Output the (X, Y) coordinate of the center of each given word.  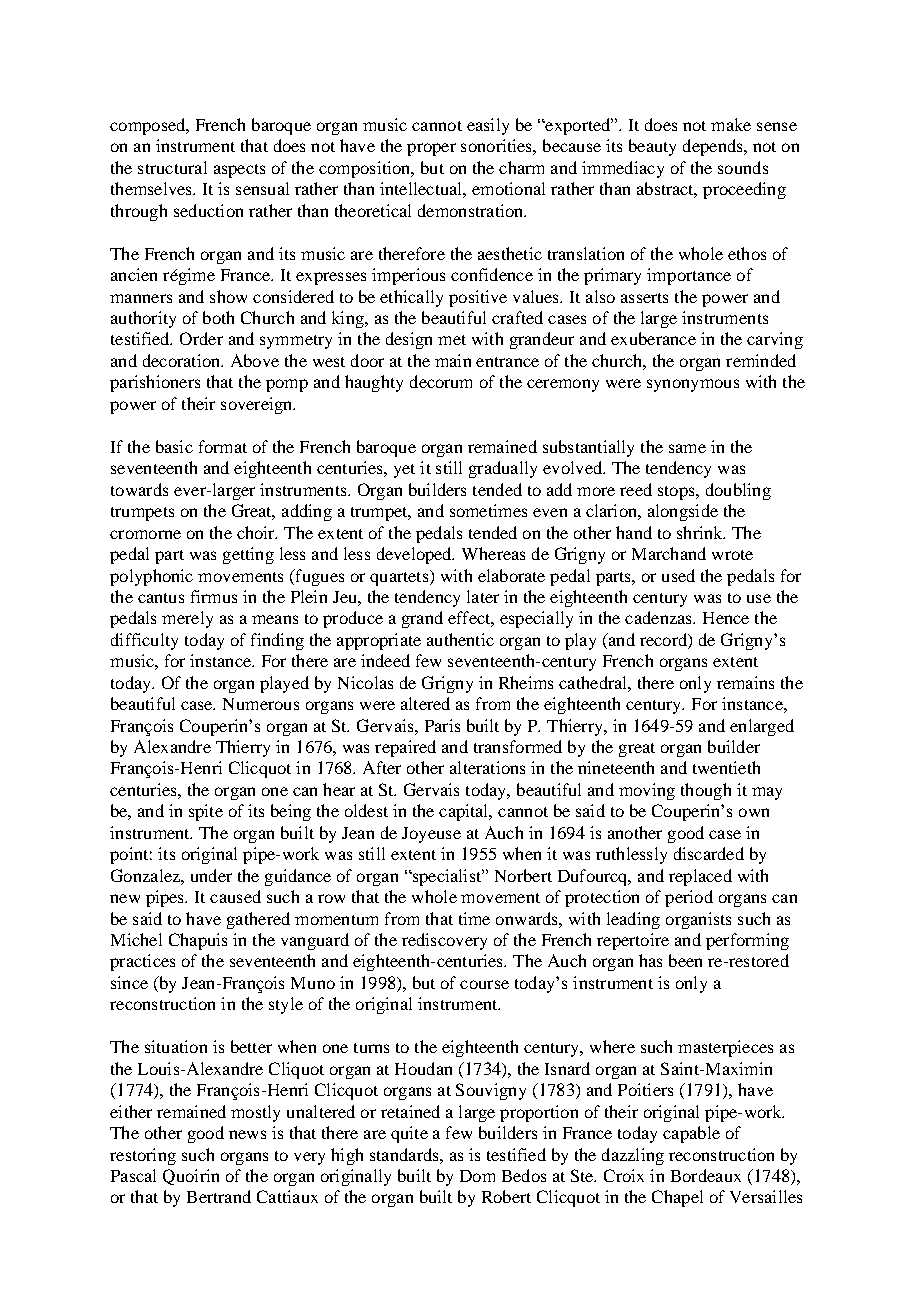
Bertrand (219, 1196)
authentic (460, 639)
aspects (239, 171)
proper (431, 149)
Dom (477, 1176)
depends (714, 147)
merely (187, 619)
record (664, 639)
